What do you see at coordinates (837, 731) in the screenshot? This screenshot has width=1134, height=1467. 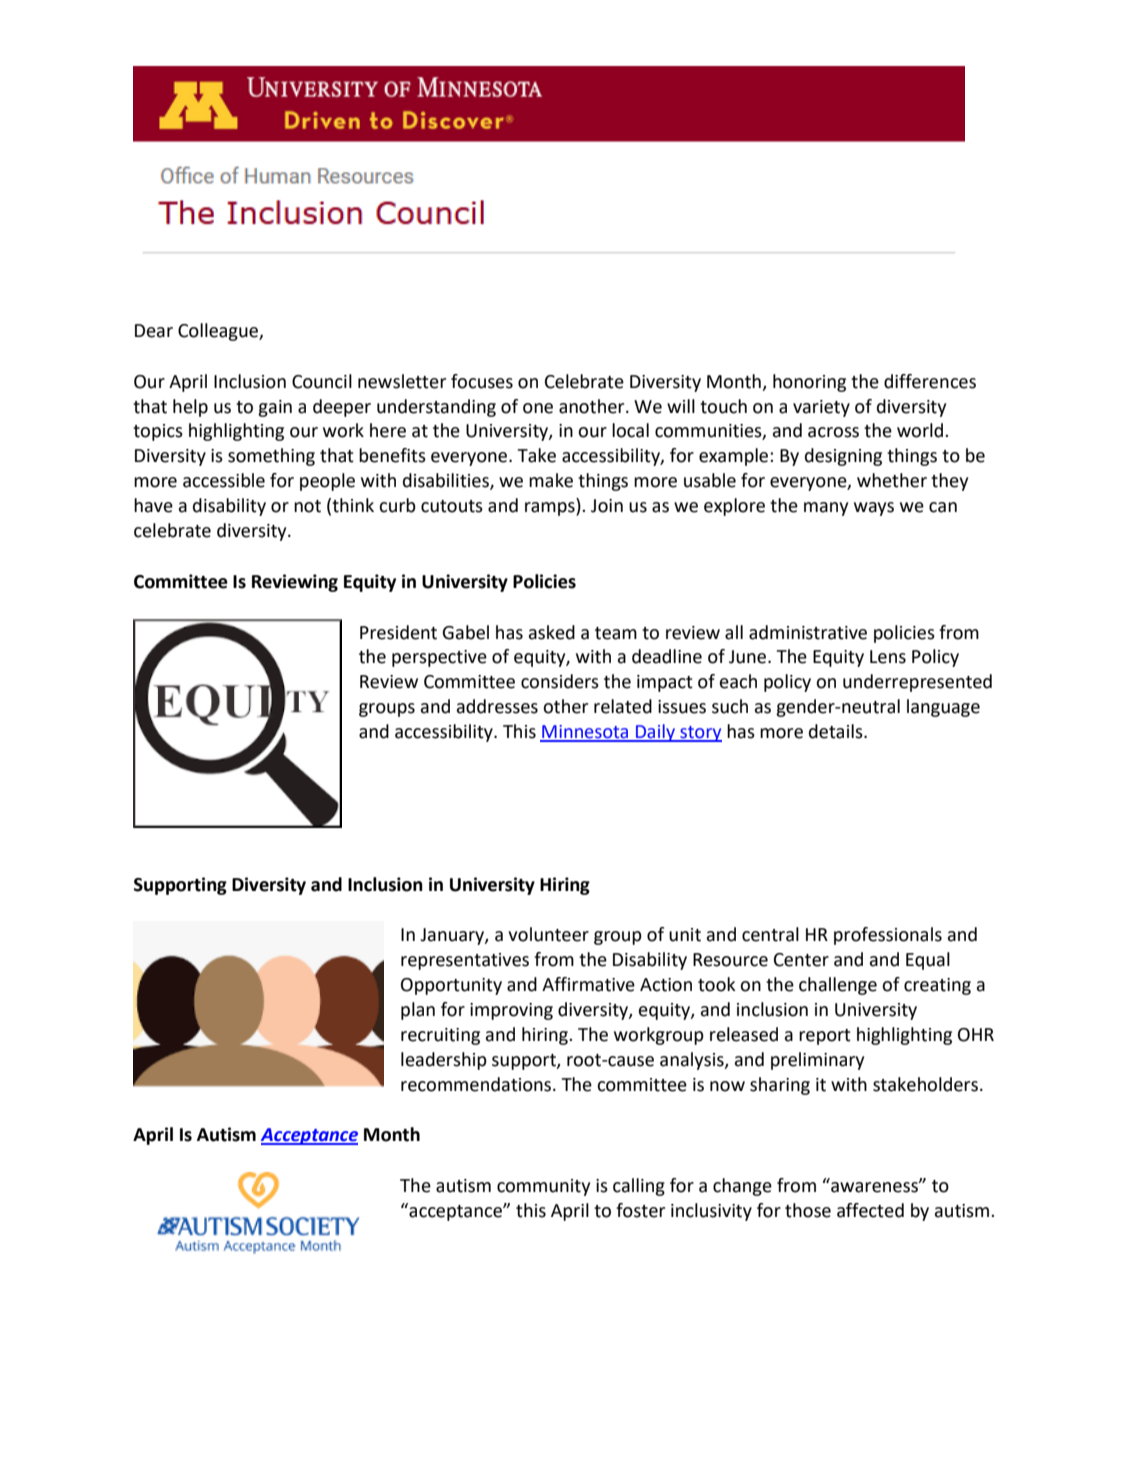 I see `details` at bounding box center [837, 731].
